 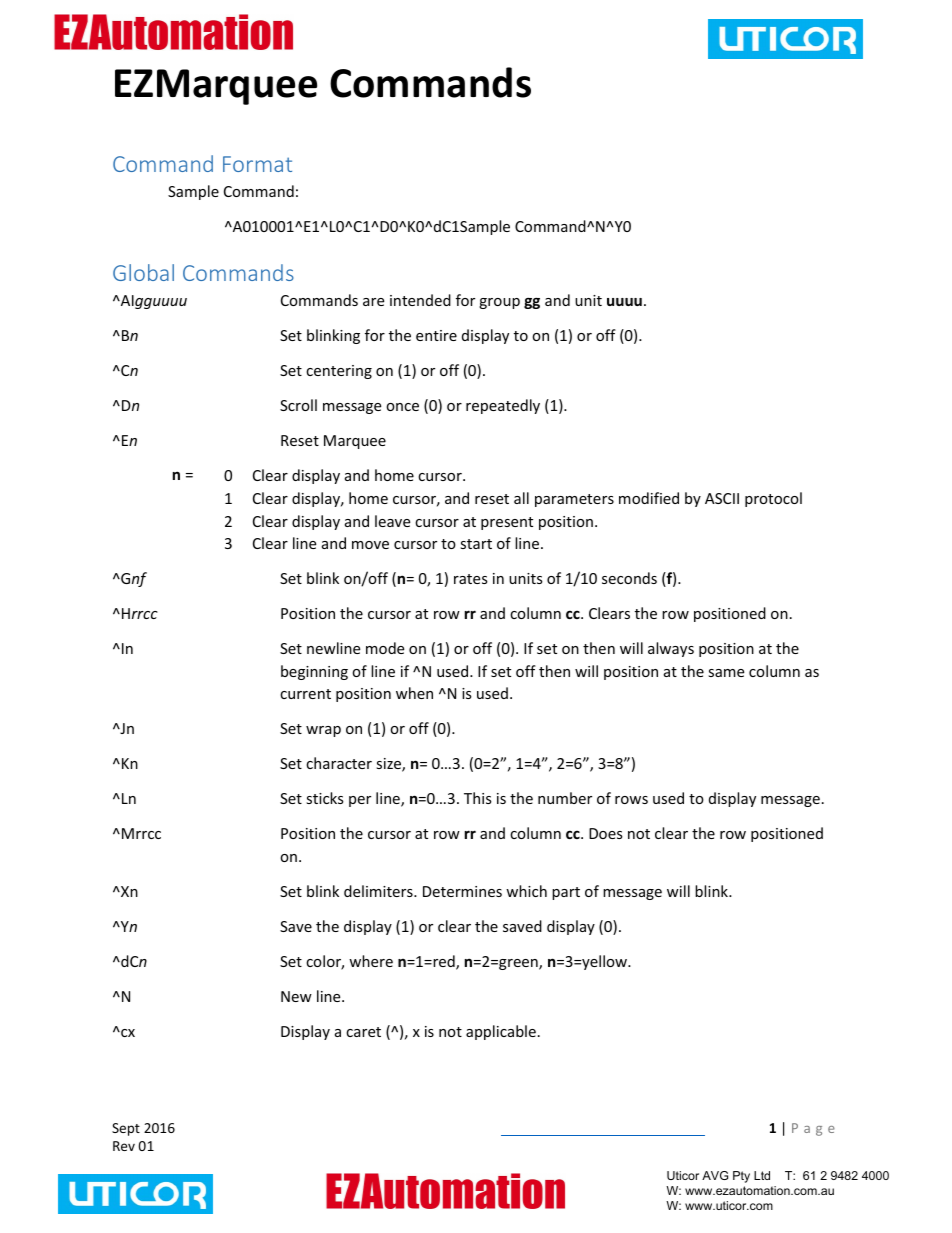 I want to click on when, so click(x=414, y=693).
